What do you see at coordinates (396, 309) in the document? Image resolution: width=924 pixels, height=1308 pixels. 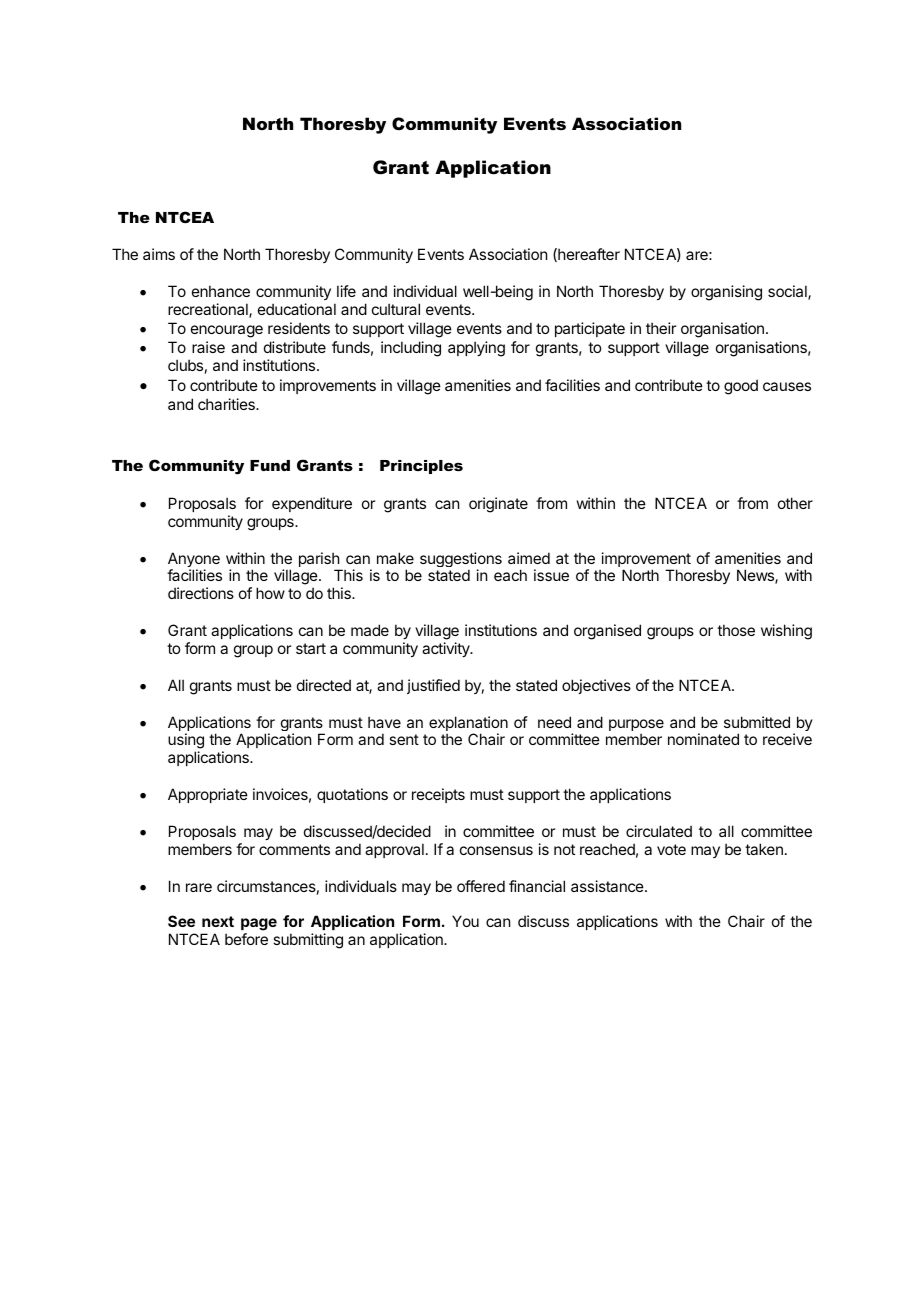 I see `cultural` at bounding box center [396, 309].
